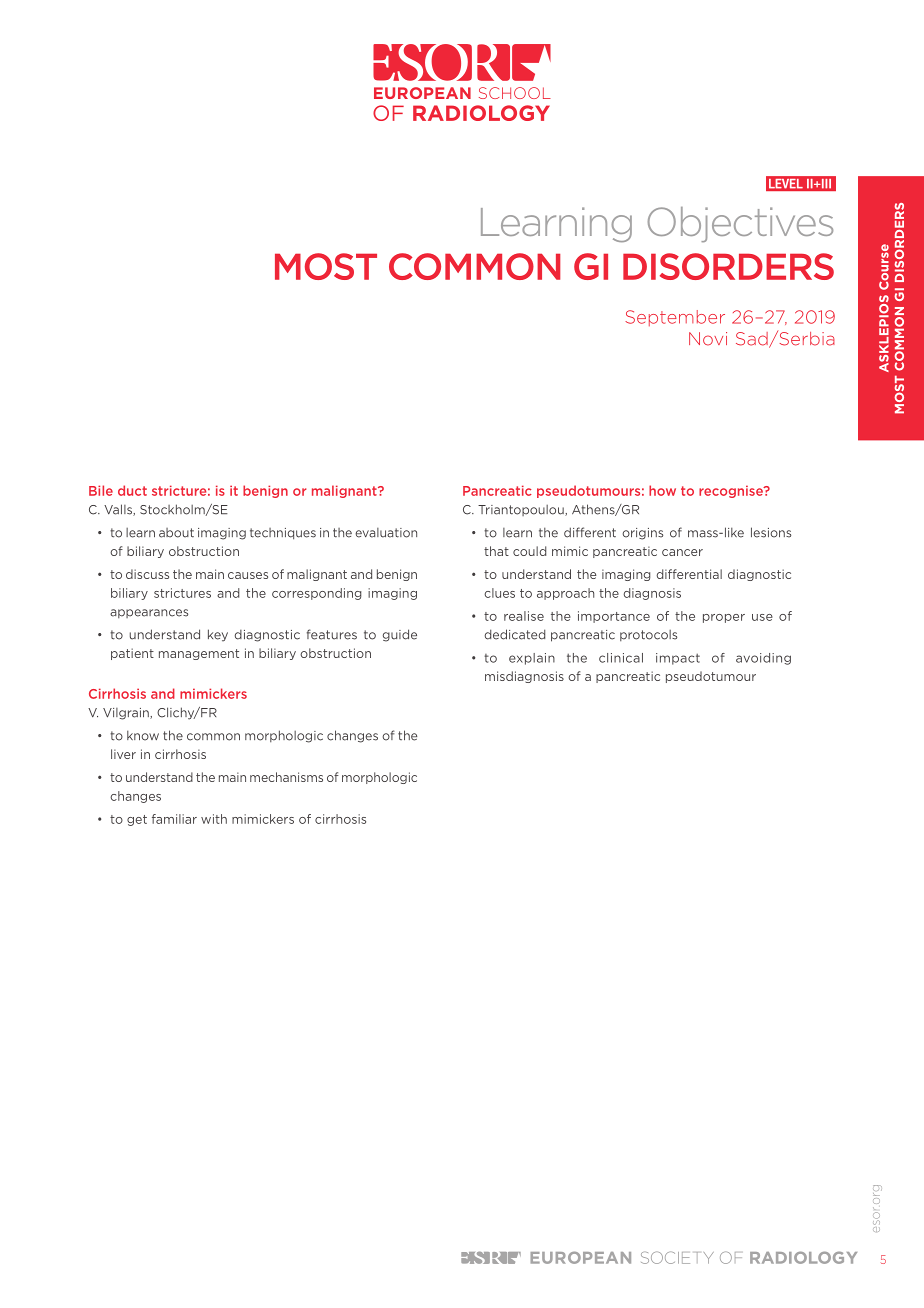  I want to click on Novi, so click(708, 339).
